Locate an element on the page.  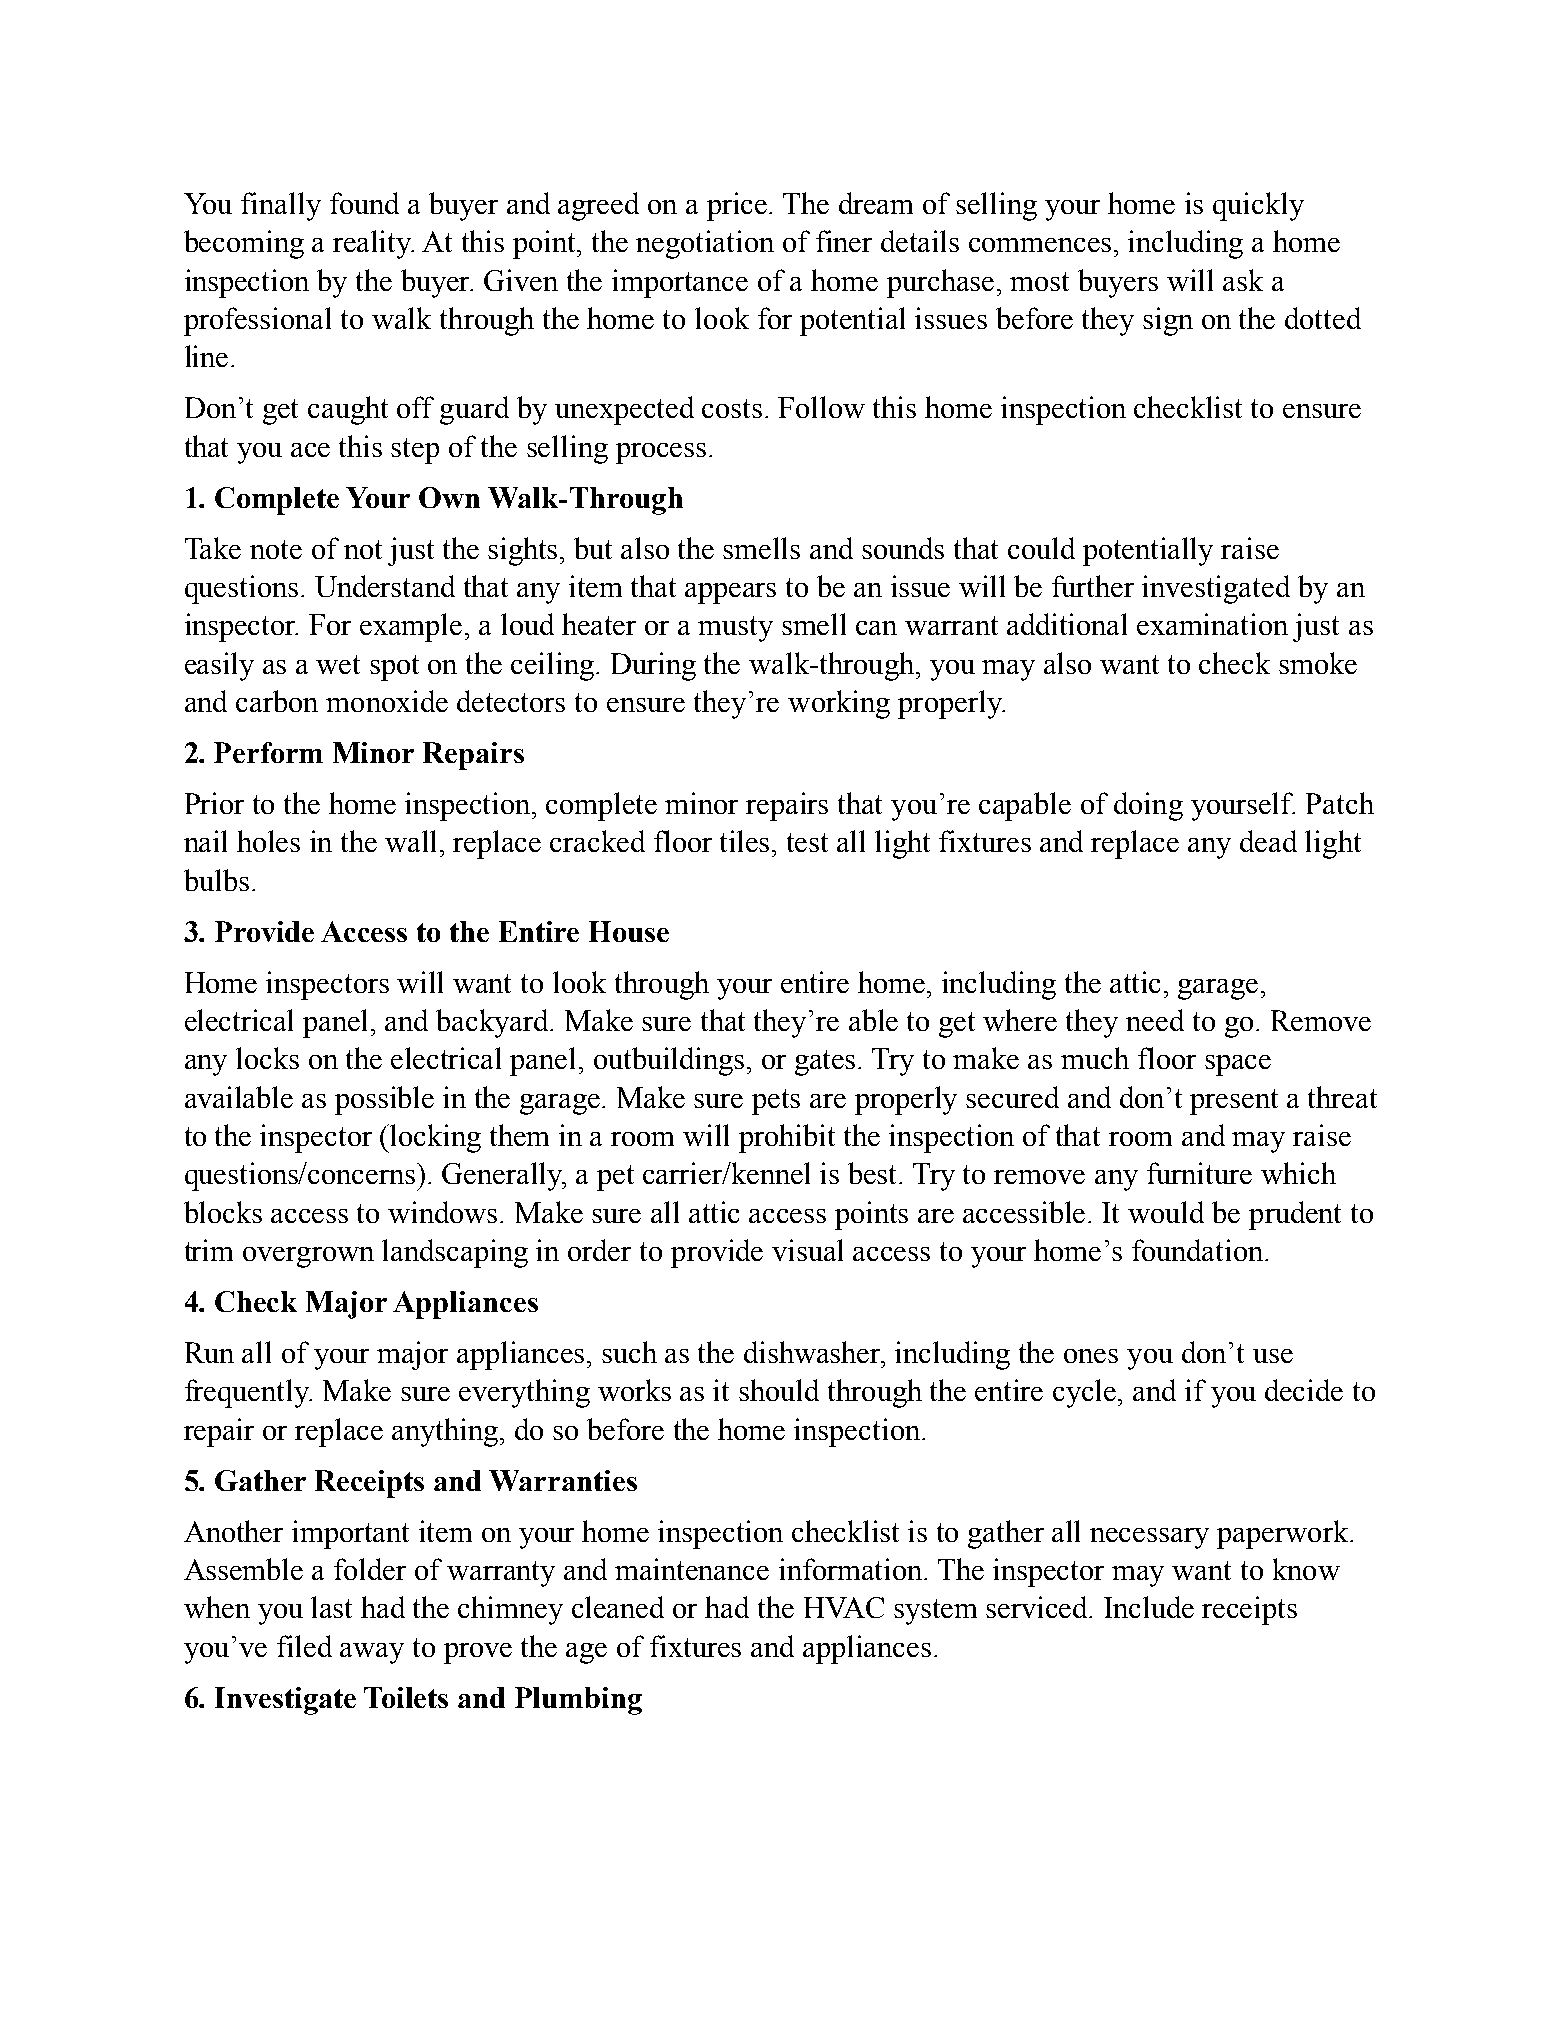
reality is located at coordinates (373, 244).
